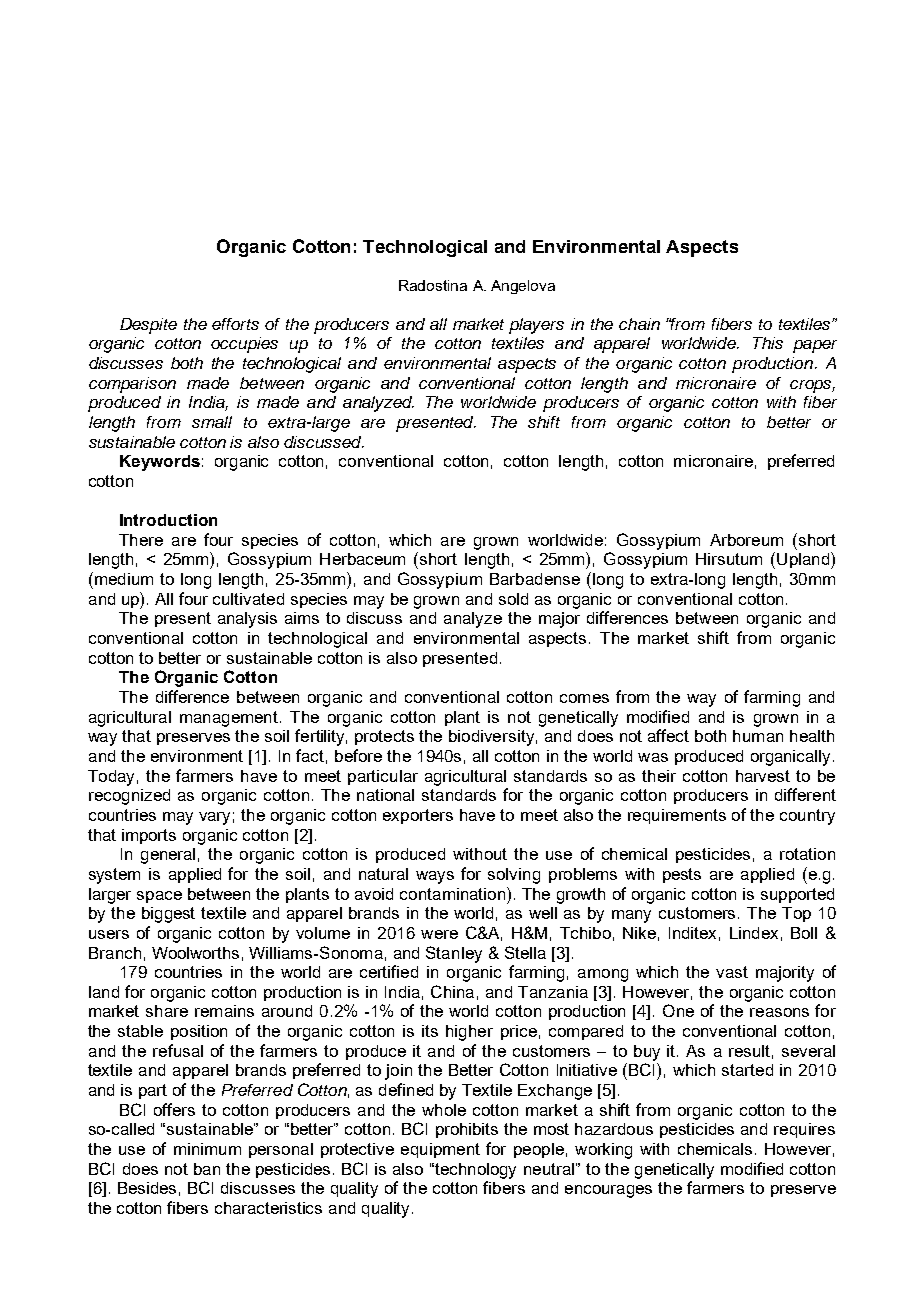 The image size is (924, 1308). Describe the element at coordinates (758, 736) in the image. I see `human` at that location.
